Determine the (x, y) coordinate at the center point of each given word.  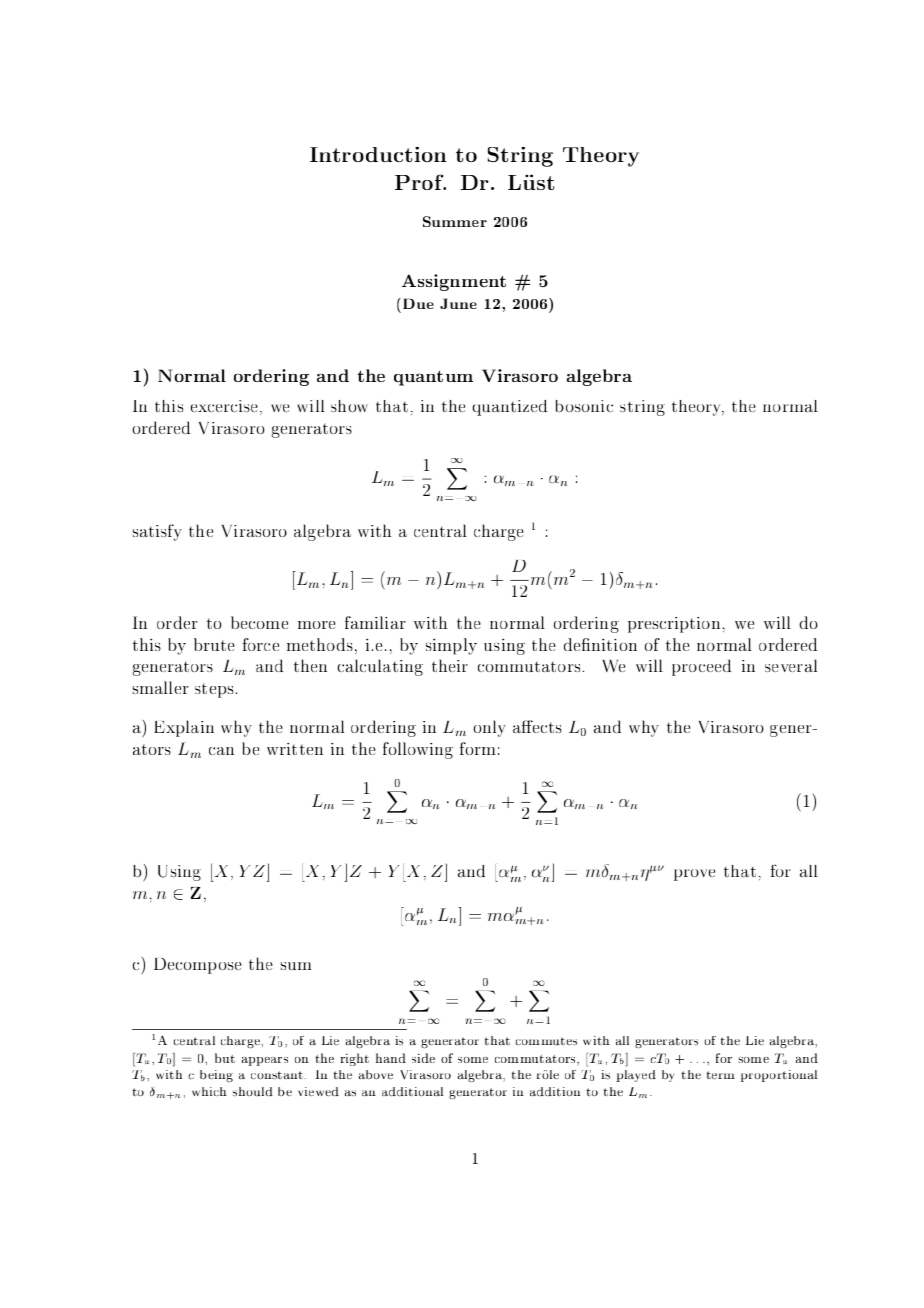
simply (451, 646)
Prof (420, 182)
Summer (455, 221)
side (423, 1058)
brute (214, 644)
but (225, 1058)
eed (719, 665)
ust (538, 182)
